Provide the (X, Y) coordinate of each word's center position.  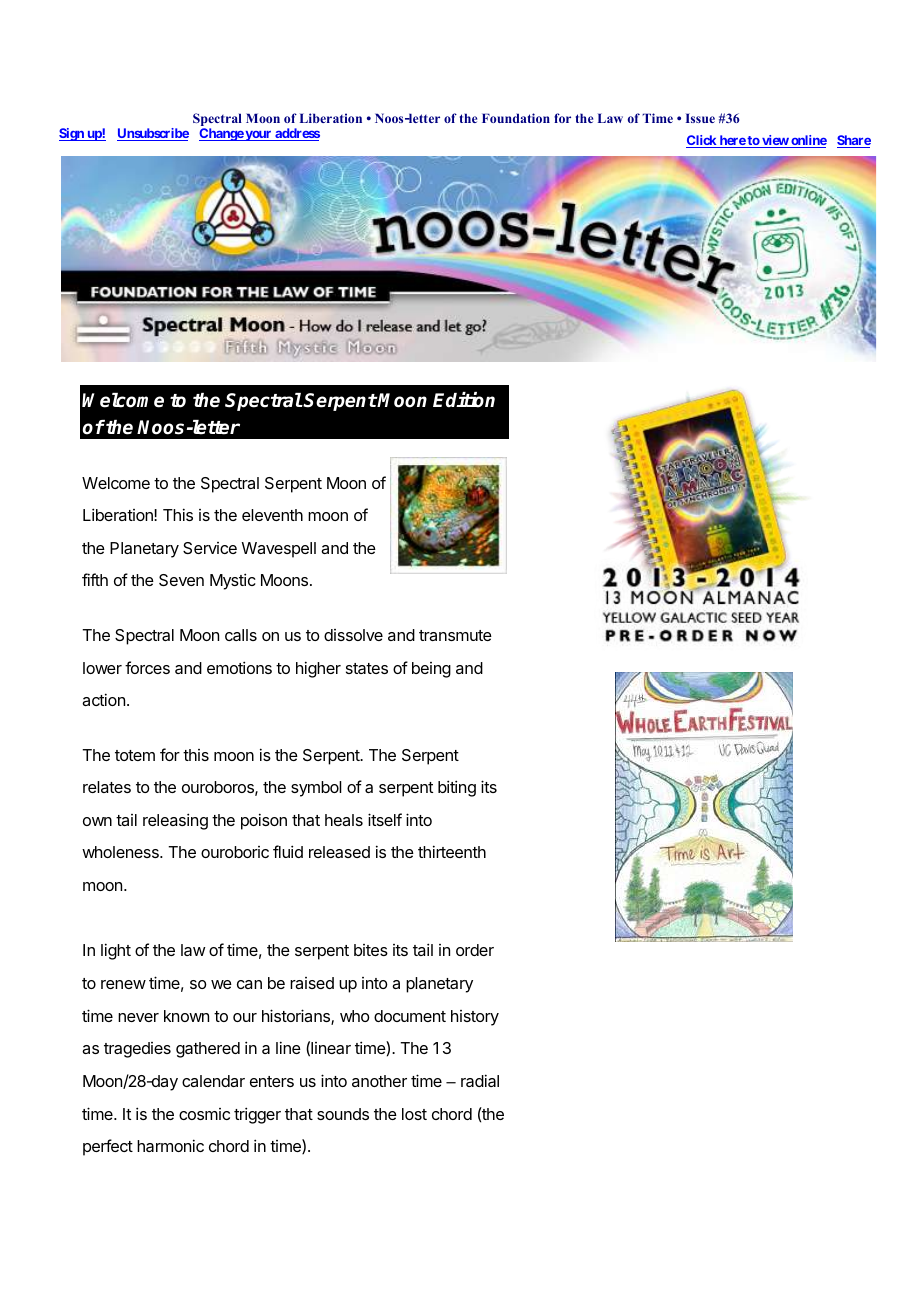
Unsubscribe (153, 134)
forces (147, 667)
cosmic (204, 1114)
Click (702, 141)
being (431, 670)
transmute (455, 635)
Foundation (516, 118)
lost (414, 1114)
